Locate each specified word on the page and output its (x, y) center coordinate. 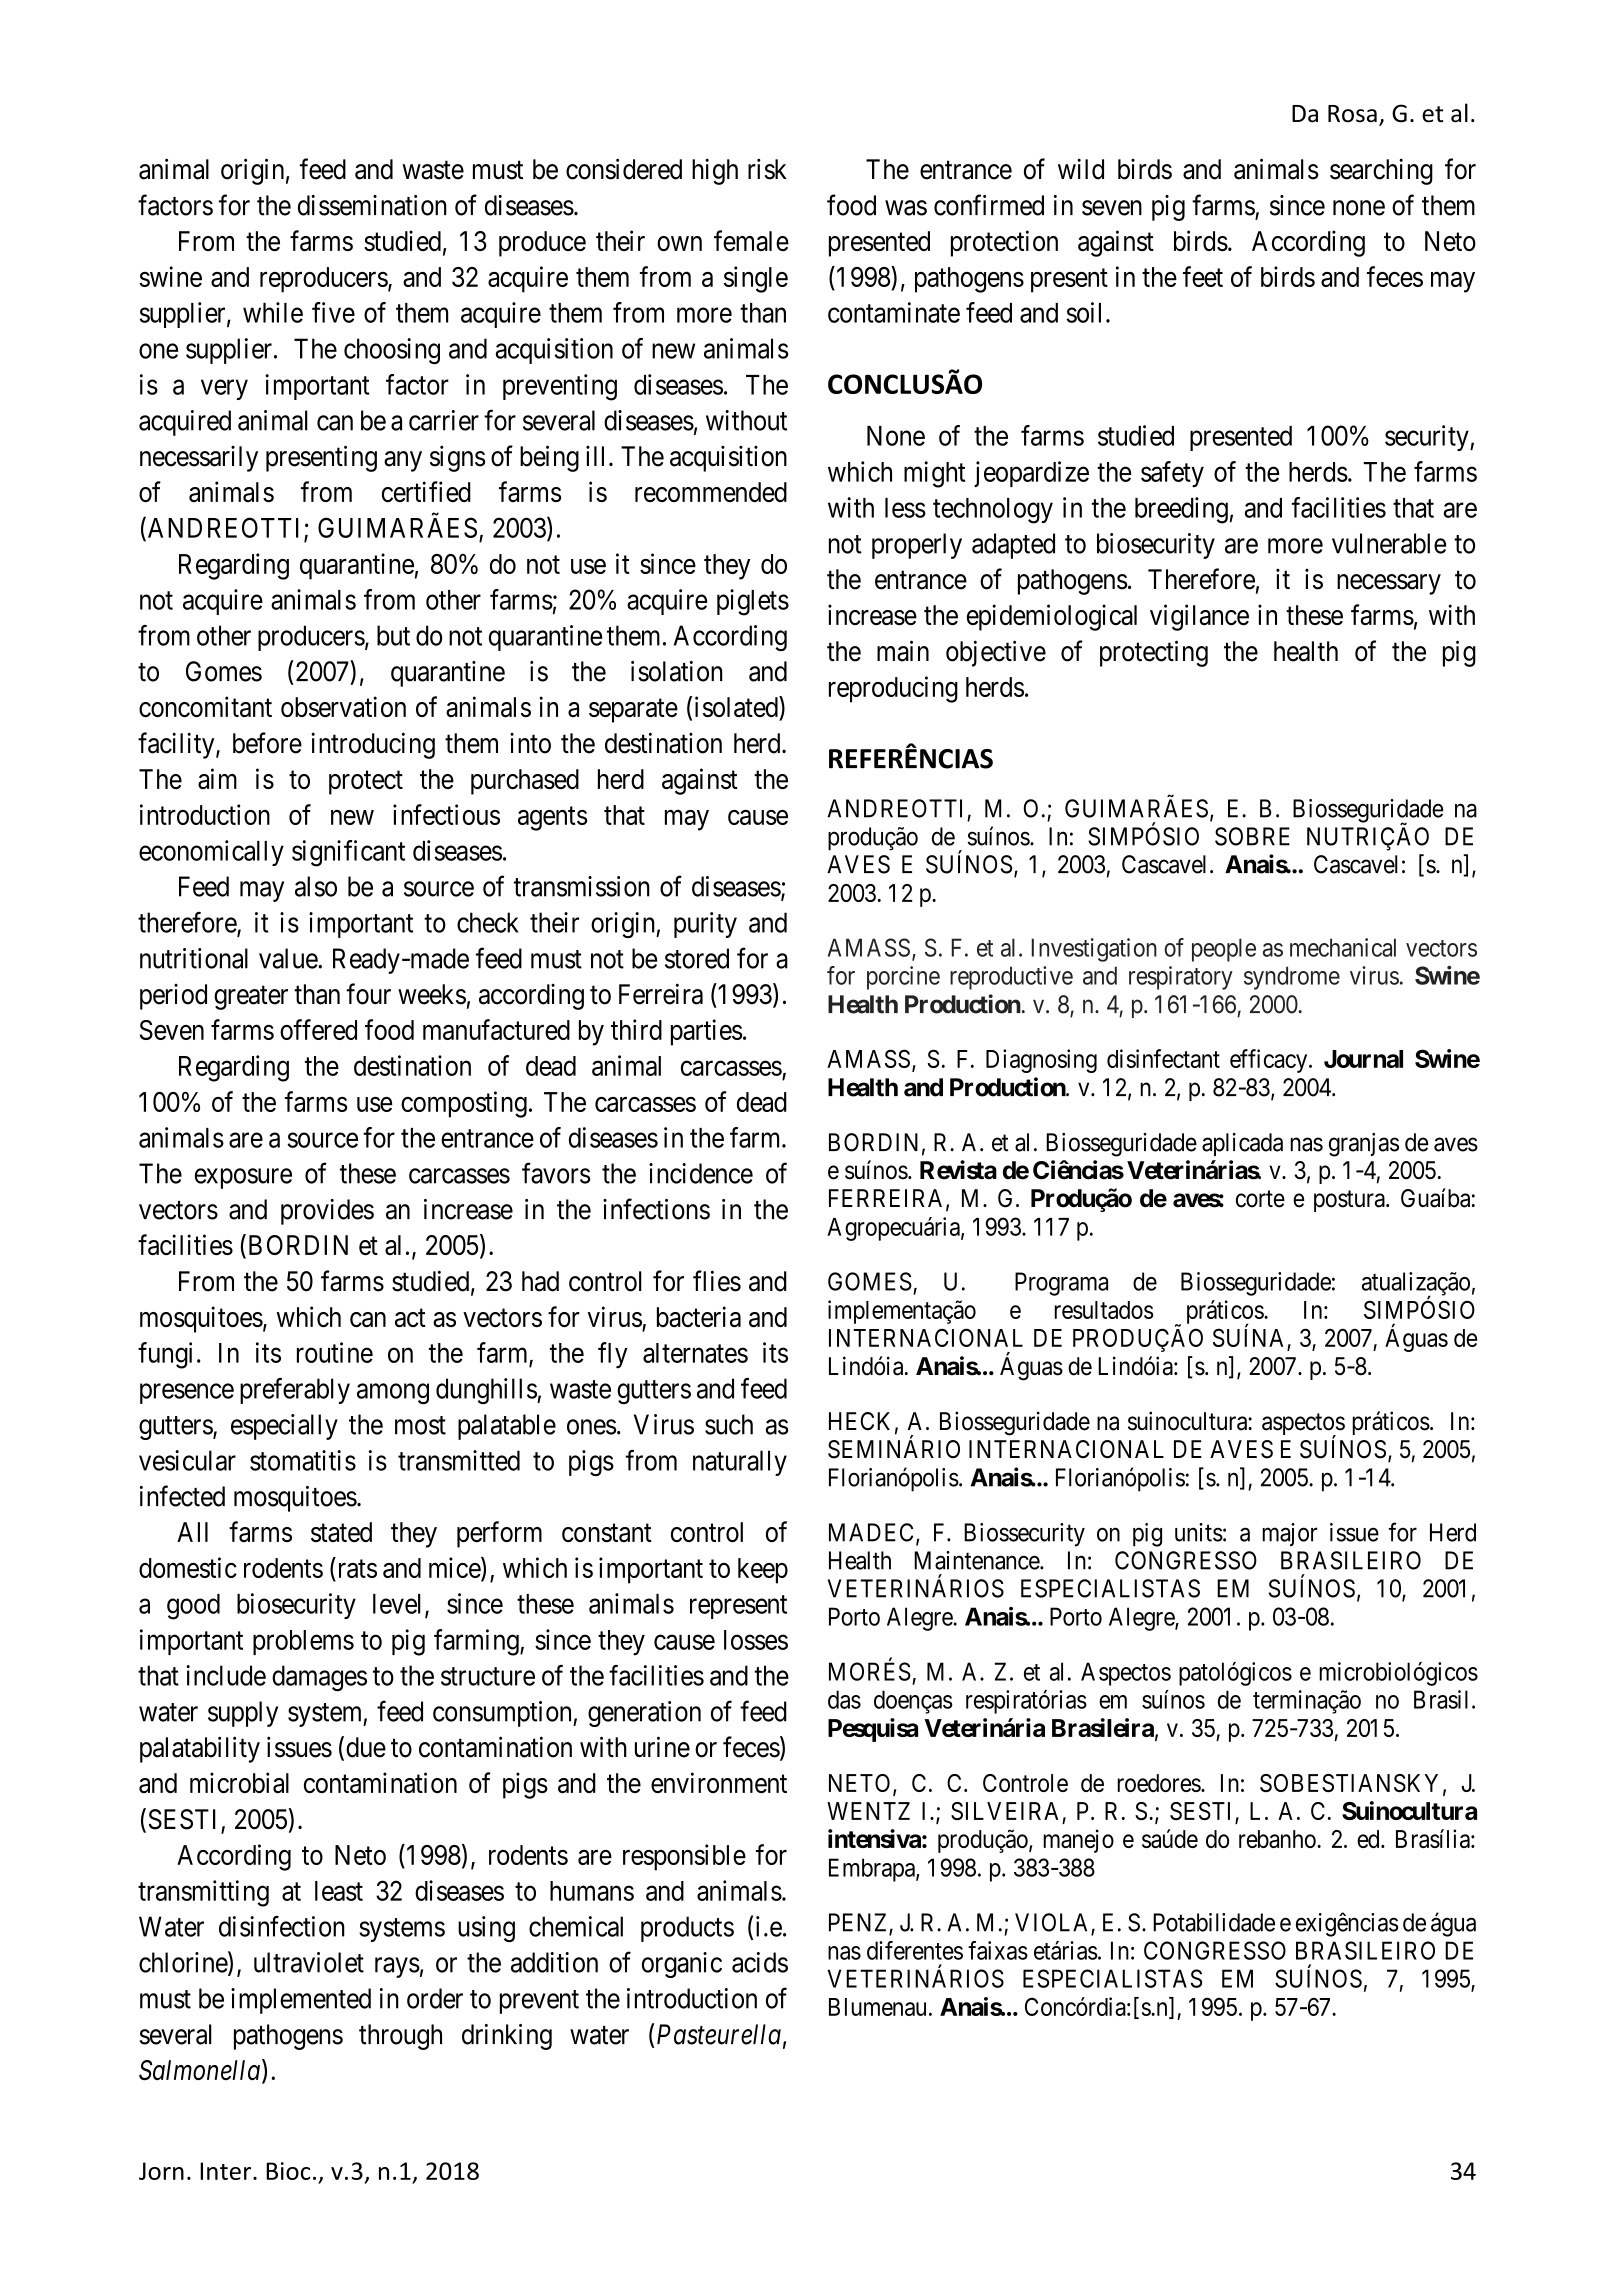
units (1199, 1532)
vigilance (1199, 617)
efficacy (1270, 1061)
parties (706, 1032)
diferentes (915, 1950)
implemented (301, 2001)
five (333, 312)
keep (763, 1571)
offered (318, 1029)
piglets (753, 602)
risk (767, 169)
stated (341, 1532)
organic (682, 1965)
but (393, 635)
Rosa (1352, 114)
